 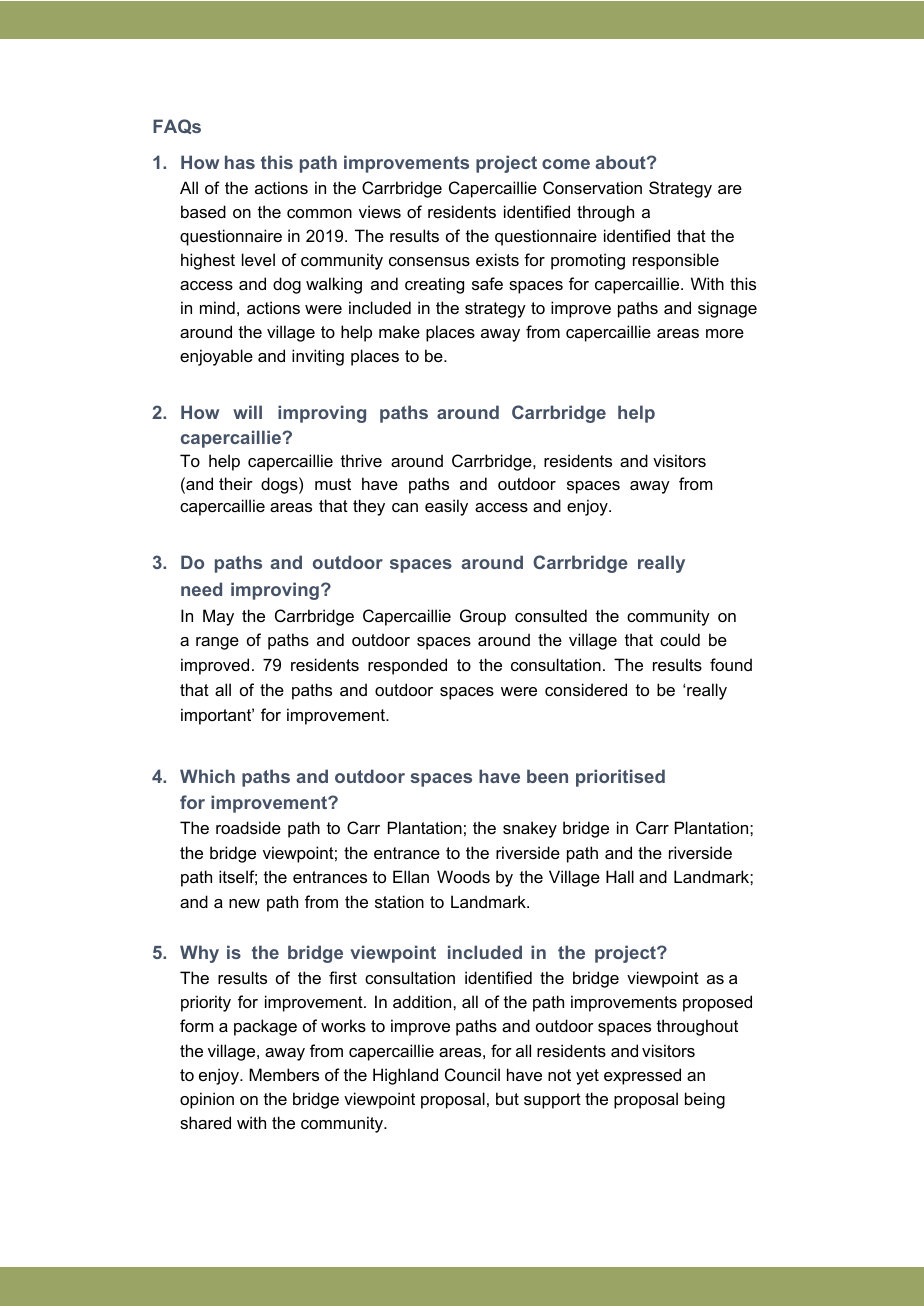 I want to click on Conservation, so click(x=592, y=187).
